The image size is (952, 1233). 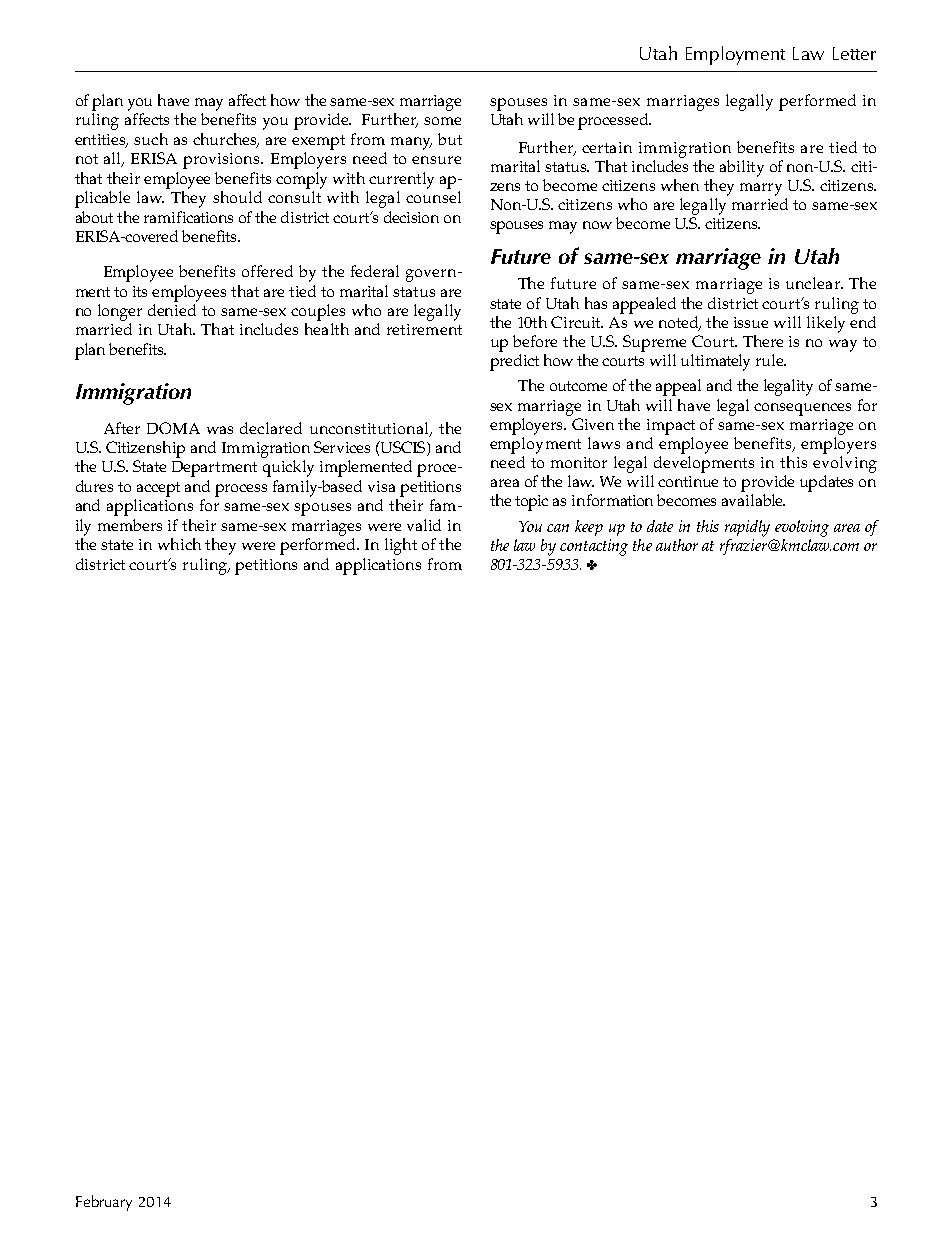 I want to click on light, so click(x=401, y=546).
